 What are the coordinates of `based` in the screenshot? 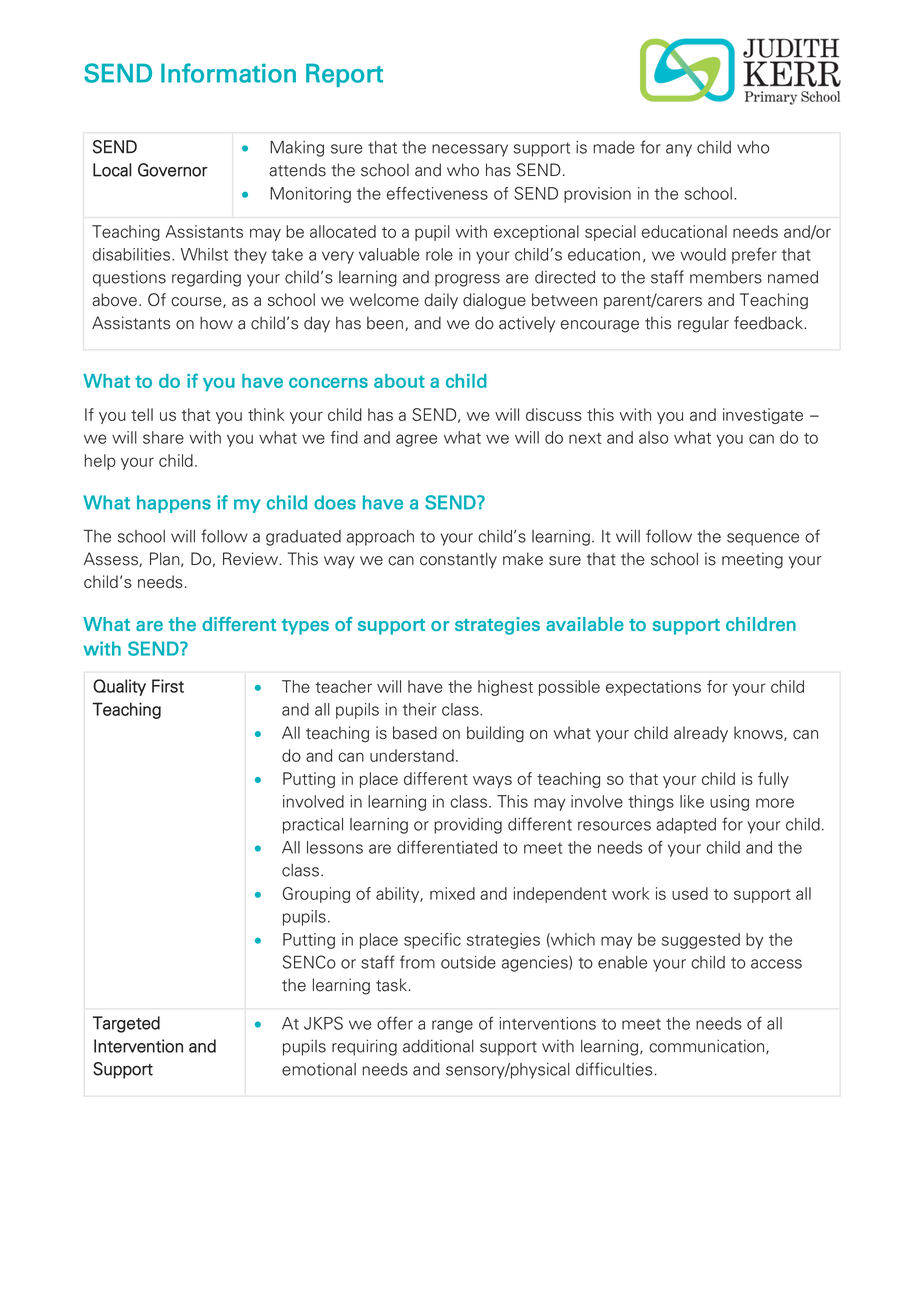 It's located at (415, 732).
